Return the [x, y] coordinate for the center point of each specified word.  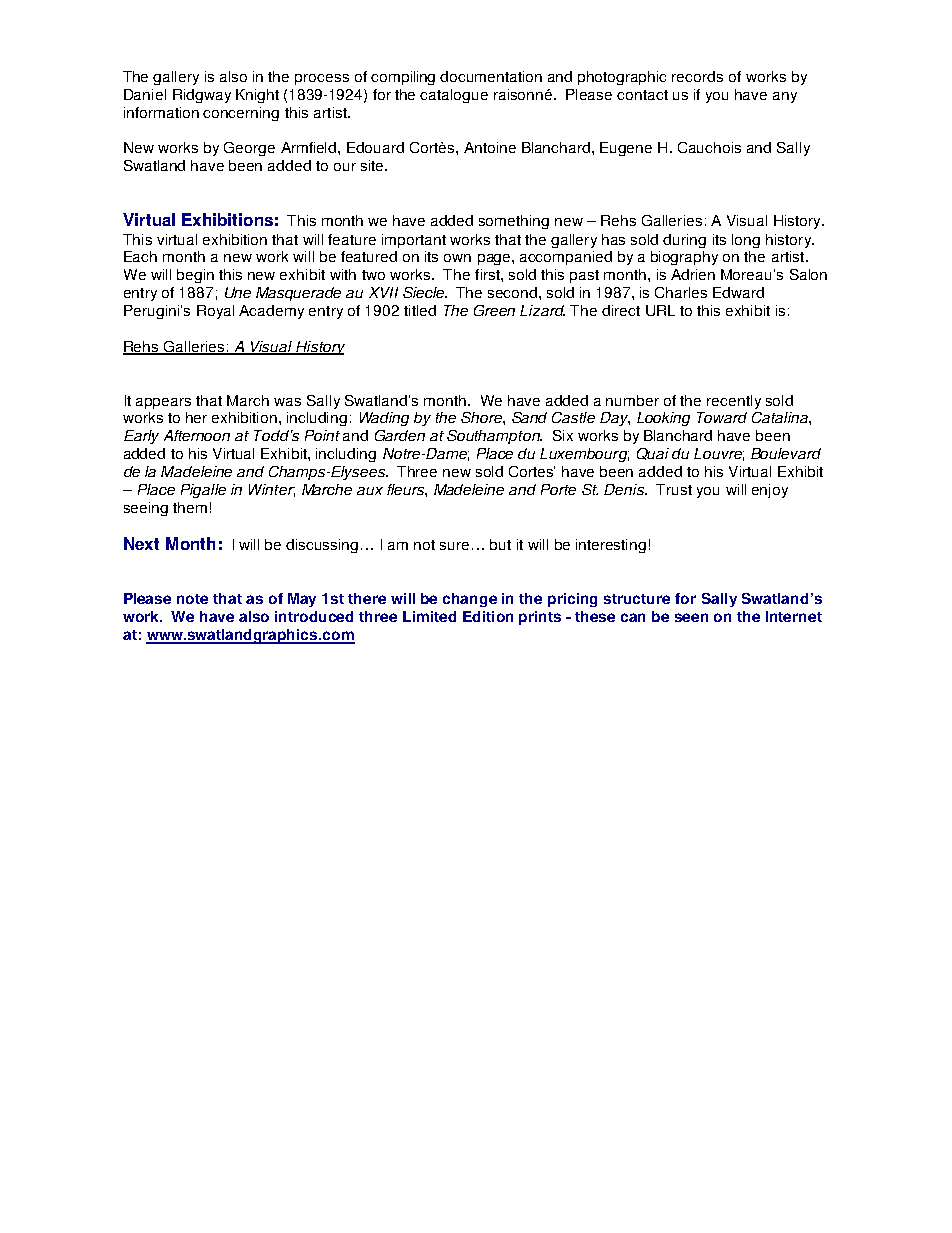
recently [734, 402]
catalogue [454, 96]
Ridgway [202, 96]
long [746, 241]
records [697, 76]
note [192, 599]
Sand [529, 417]
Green [494, 310]
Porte [558, 489]
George [249, 149]
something [514, 222]
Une [238, 292]
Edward [738, 292]
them [190, 507]
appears [163, 403]
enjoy [770, 491]
